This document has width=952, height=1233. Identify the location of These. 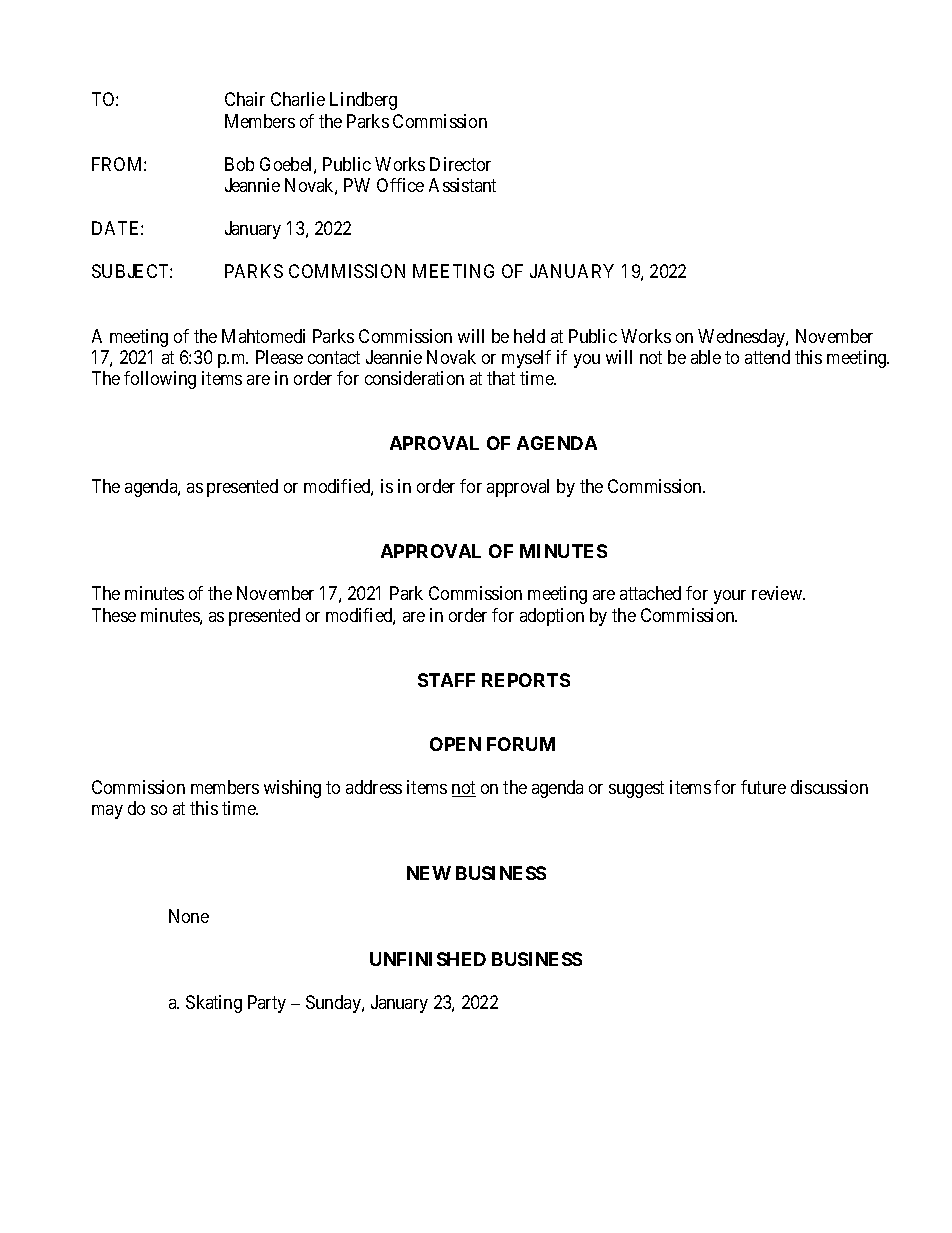
(114, 615).
